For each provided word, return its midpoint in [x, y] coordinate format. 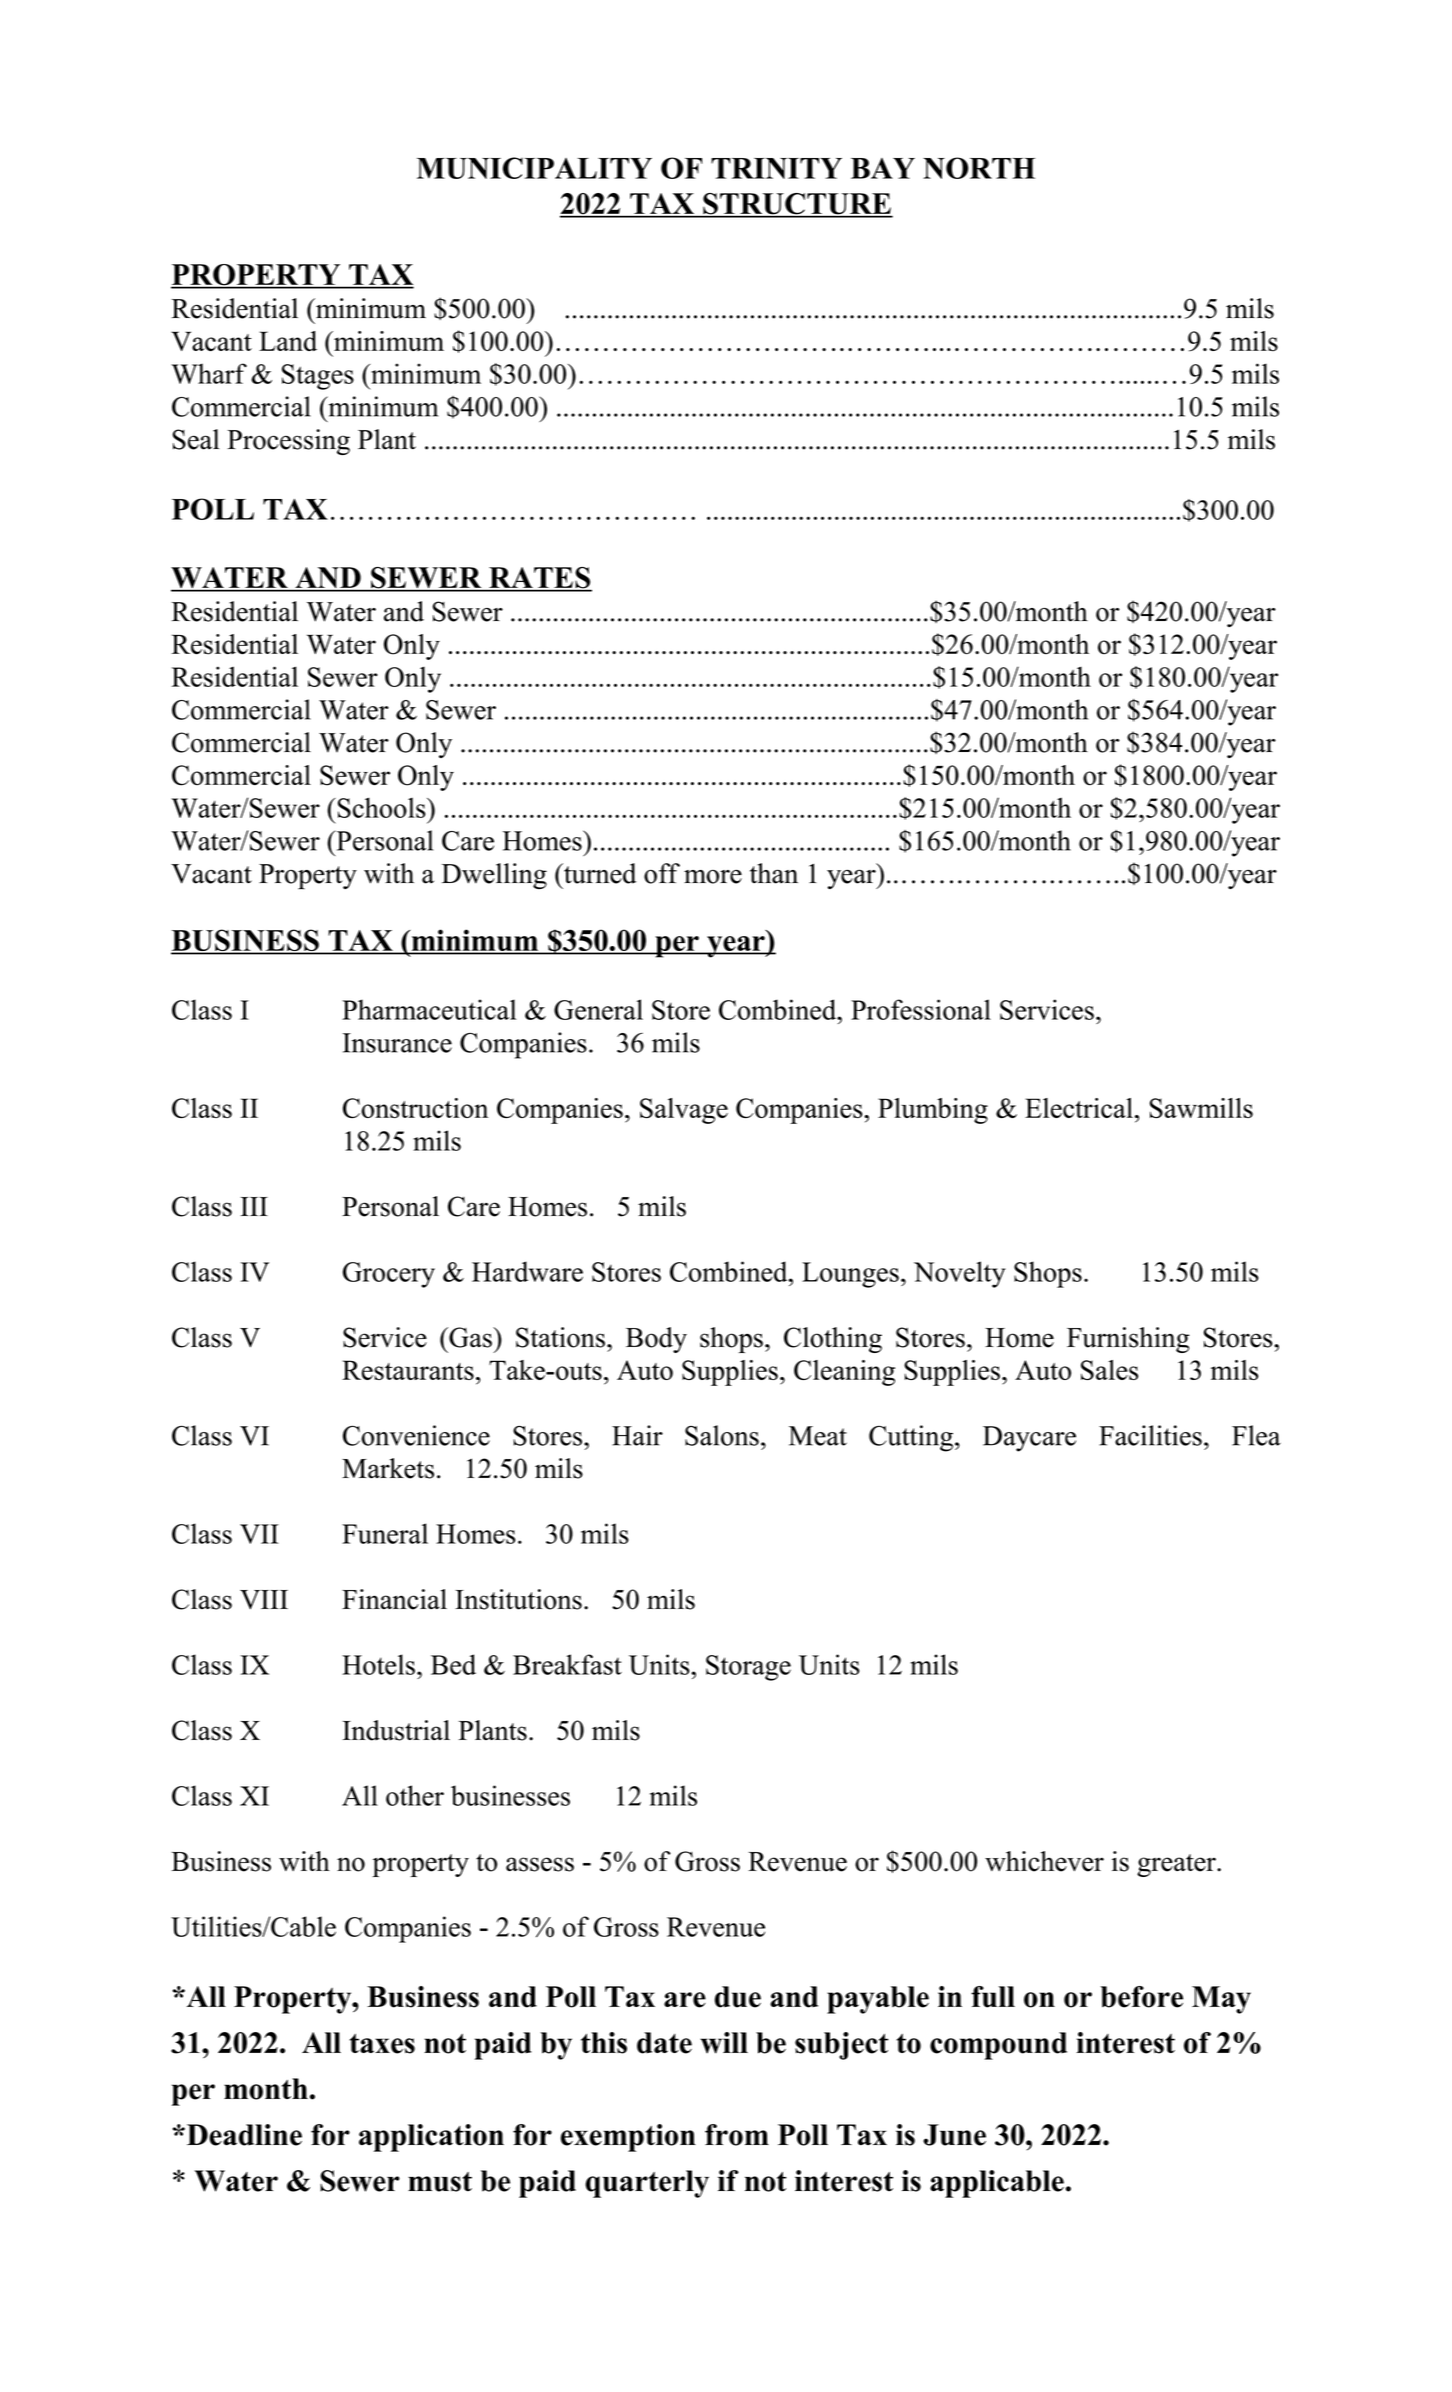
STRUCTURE [797, 205]
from [737, 2135]
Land [288, 341]
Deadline [243, 2135]
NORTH [979, 168]
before [1141, 1997]
